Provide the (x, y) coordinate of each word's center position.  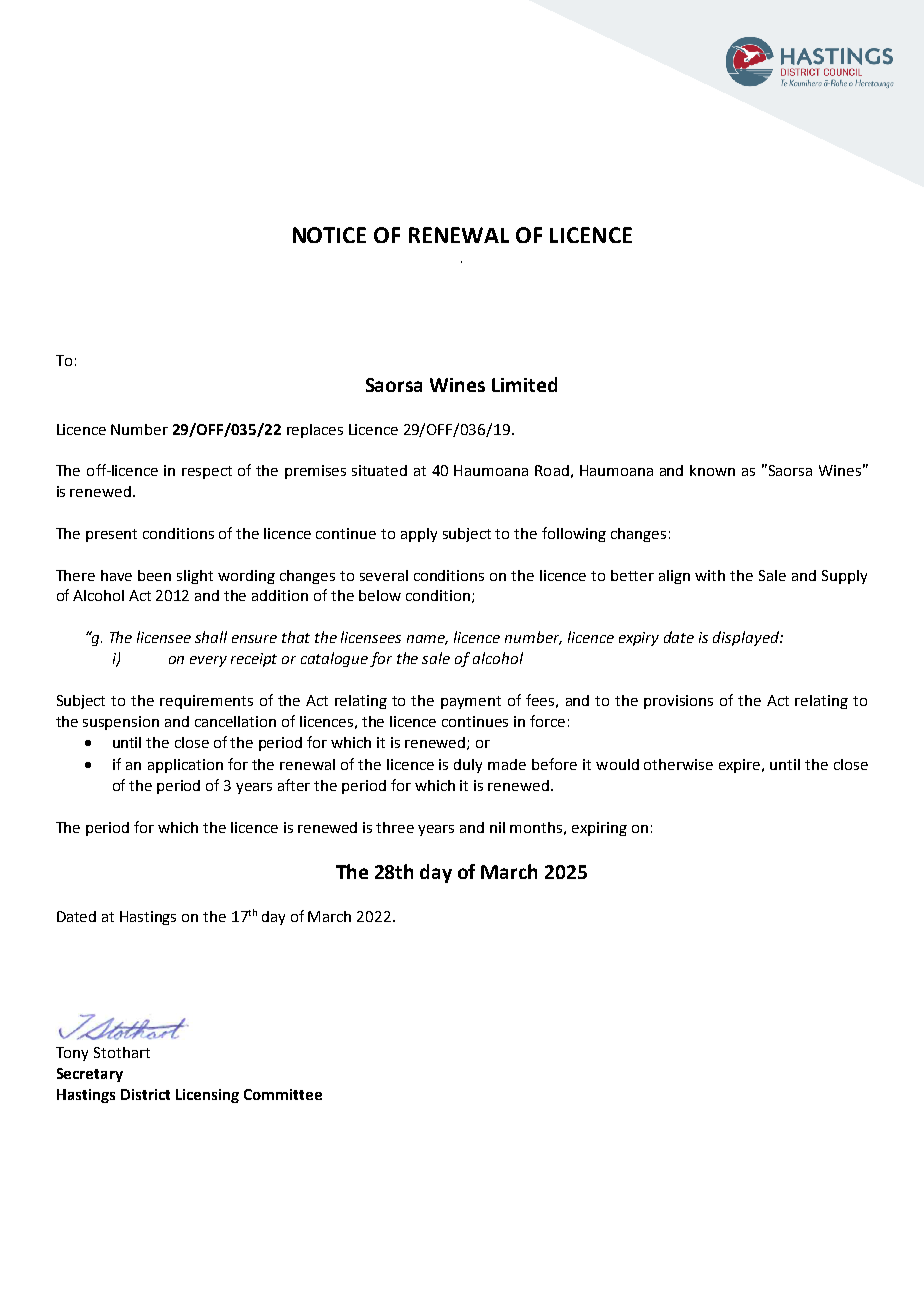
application (185, 766)
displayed (747, 638)
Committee (283, 1094)
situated (379, 470)
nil (497, 827)
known (712, 470)
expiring (599, 829)
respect (207, 472)
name (427, 640)
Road (552, 470)
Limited (524, 384)
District (145, 1094)
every (208, 661)
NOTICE (329, 235)
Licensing (207, 1096)
